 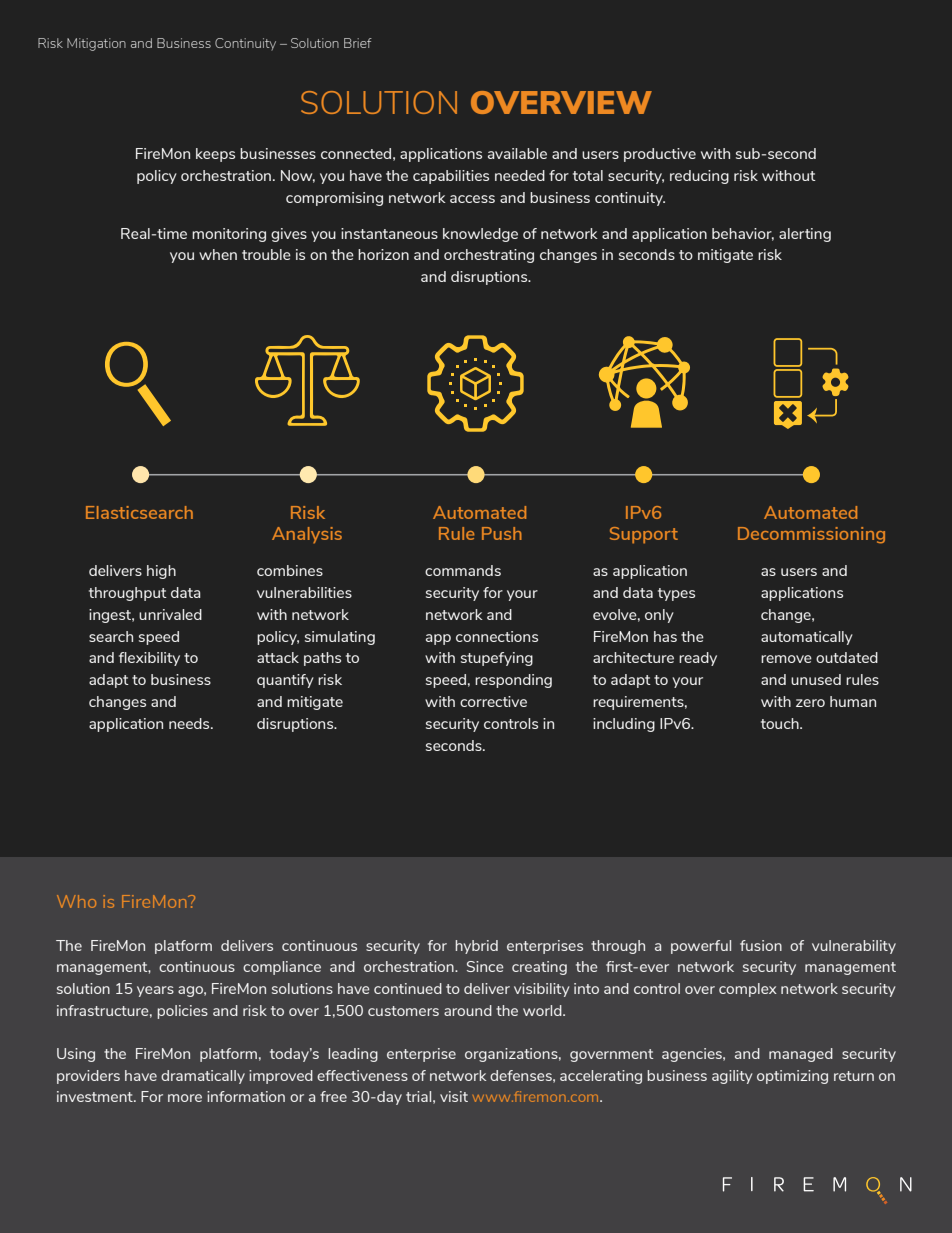 I want to click on Push, so click(x=502, y=533).
